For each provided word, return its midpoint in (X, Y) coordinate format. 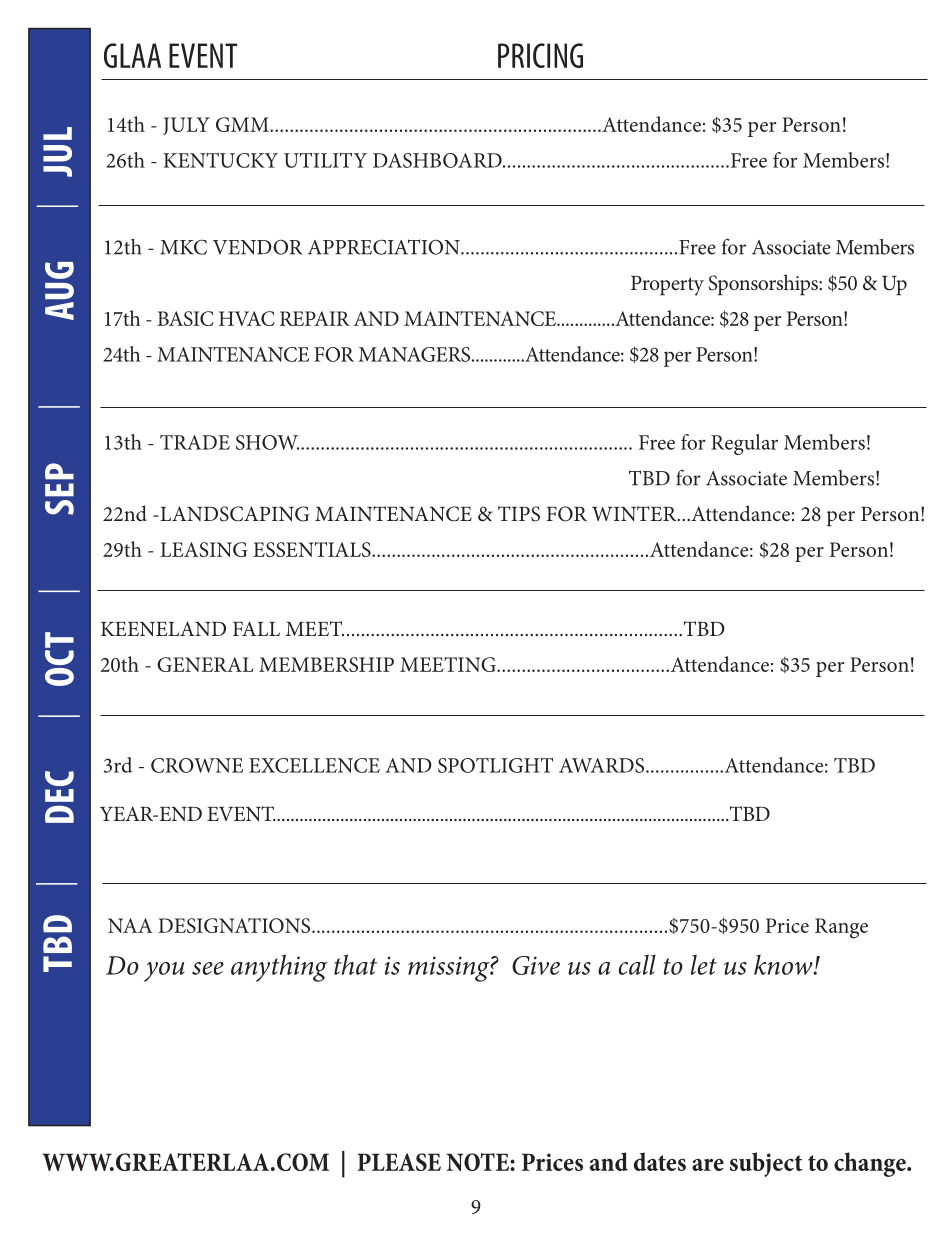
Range (841, 928)
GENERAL (205, 664)
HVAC (247, 318)
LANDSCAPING (233, 514)
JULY (186, 126)
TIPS (519, 514)
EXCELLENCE (314, 765)
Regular (744, 444)
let (704, 964)
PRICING (540, 55)
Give (536, 965)
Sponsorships (764, 285)
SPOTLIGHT (495, 765)
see (208, 968)
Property (667, 286)
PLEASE (399, 1162)
